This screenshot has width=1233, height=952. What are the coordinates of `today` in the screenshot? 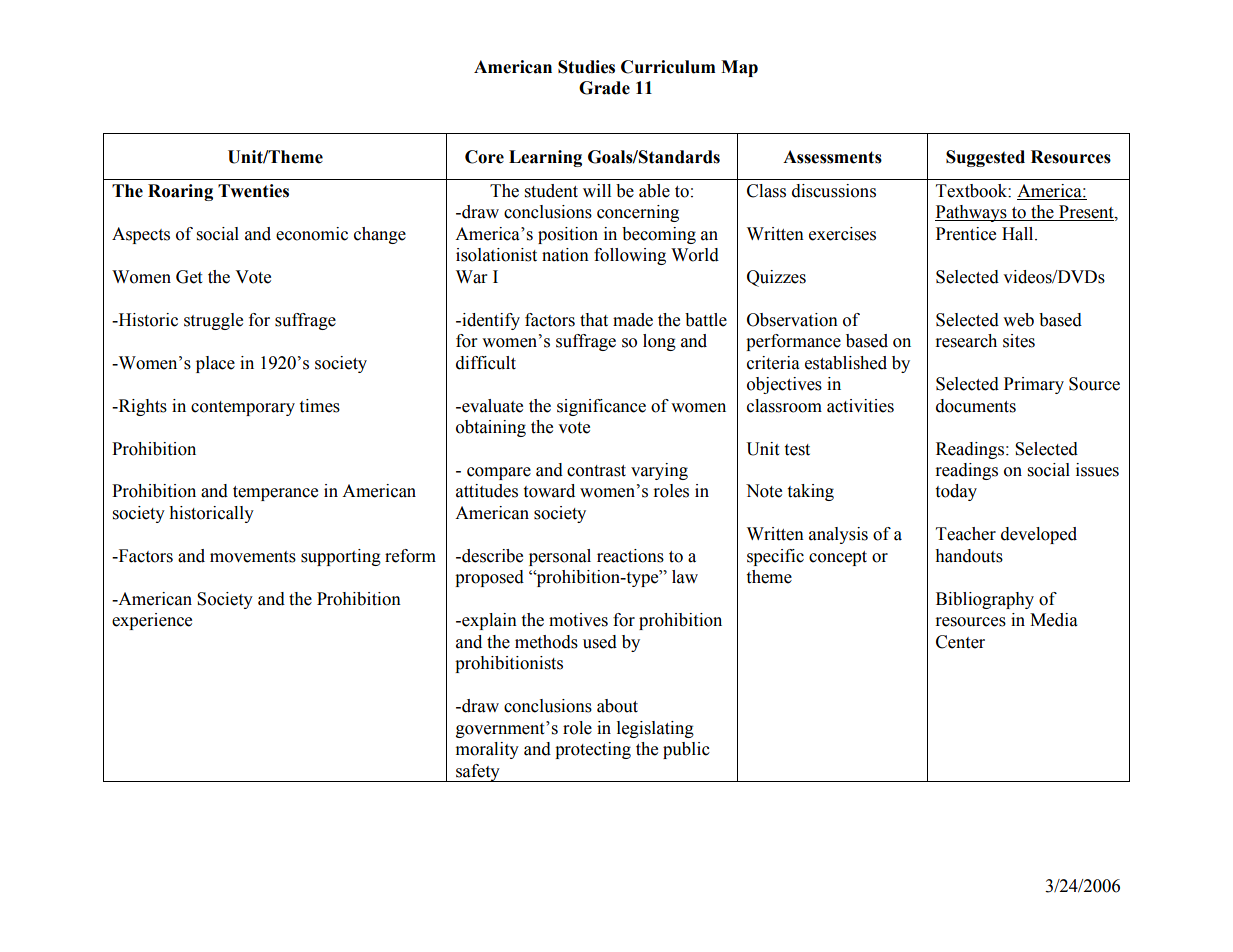 It's located at (956, 492).
